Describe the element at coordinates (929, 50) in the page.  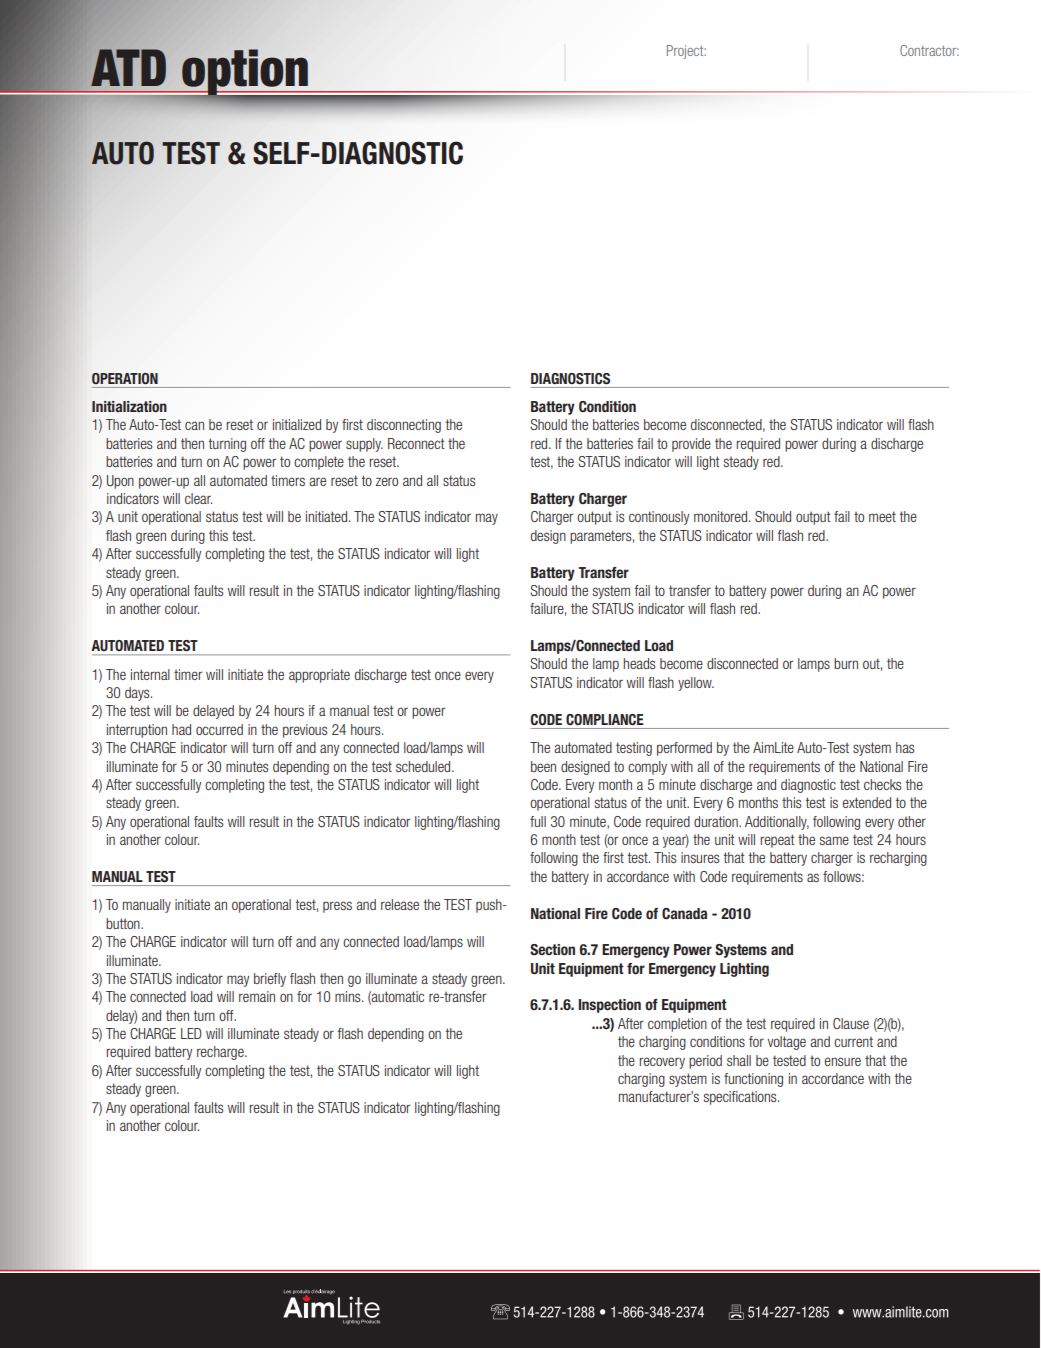
I see `Contractor` at that location.
